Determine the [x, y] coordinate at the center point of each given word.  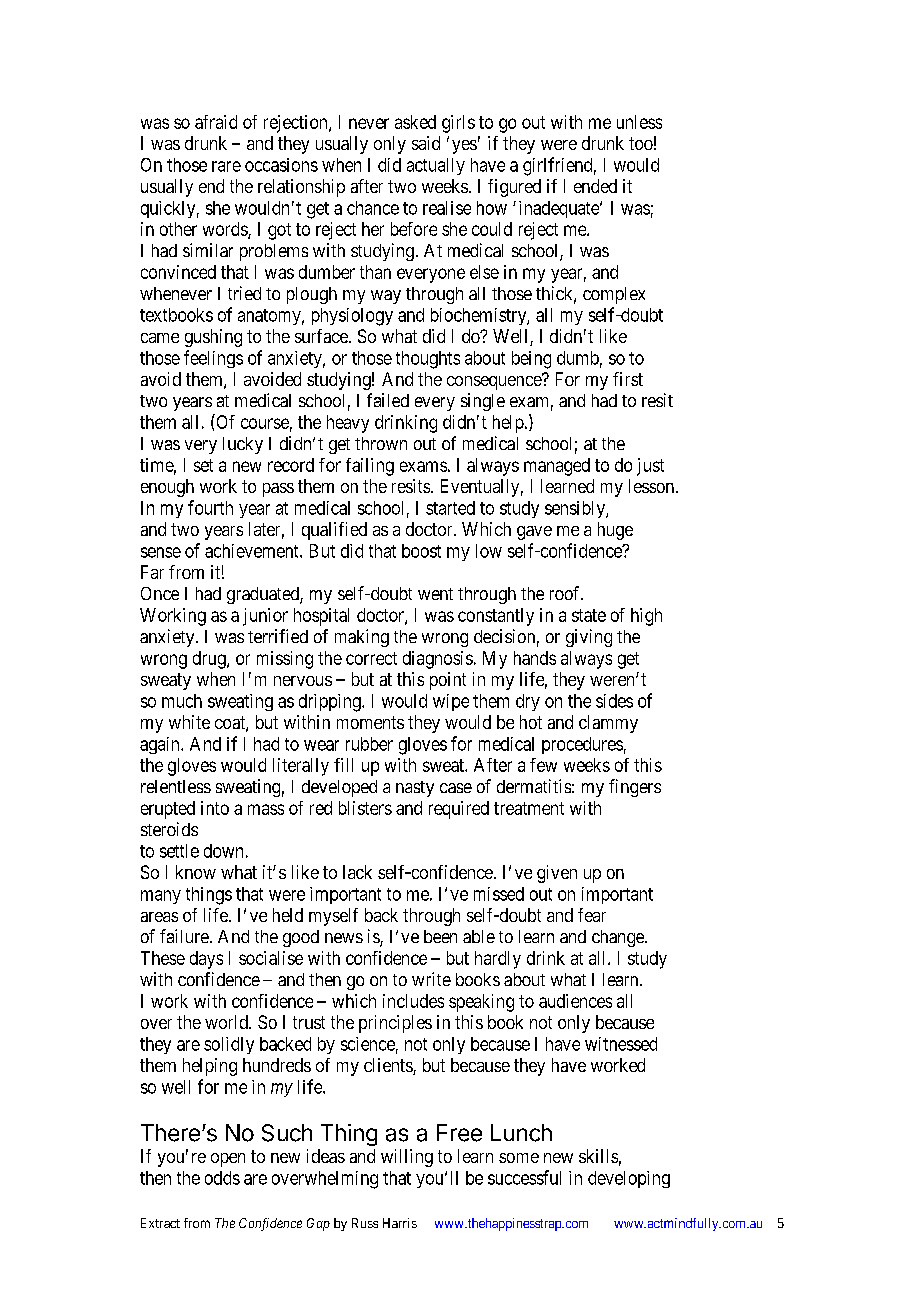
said [426, 143]
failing [370, 467]
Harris [400, 1223]
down [223, 851]
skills [598, 1156]
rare [226, 166]
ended [595, 186]
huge [615, 531]
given [557, 874]
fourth [210, 507]
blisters [365, 808]
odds [222, 1178]
